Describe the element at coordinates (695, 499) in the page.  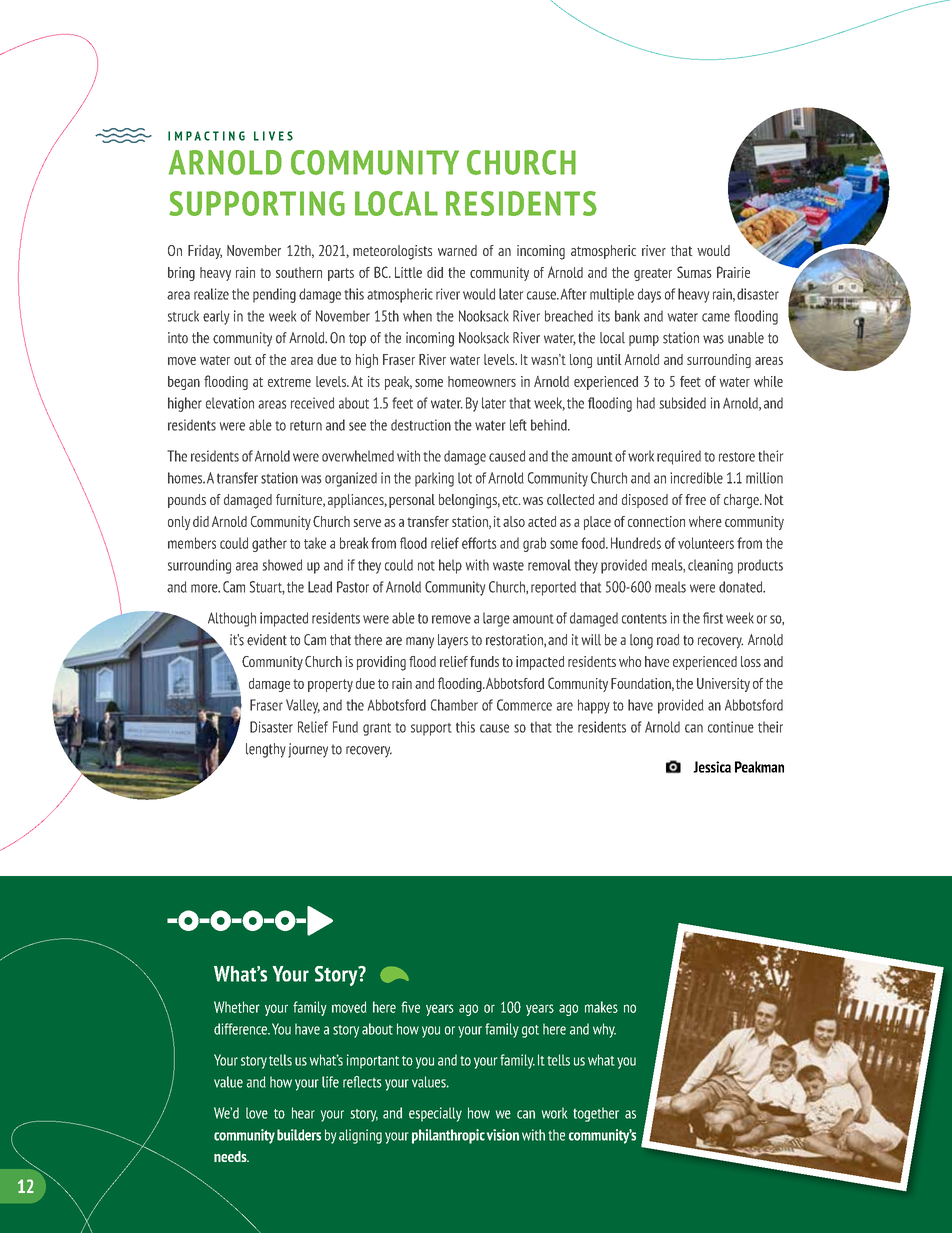
I see `free` at that location.
